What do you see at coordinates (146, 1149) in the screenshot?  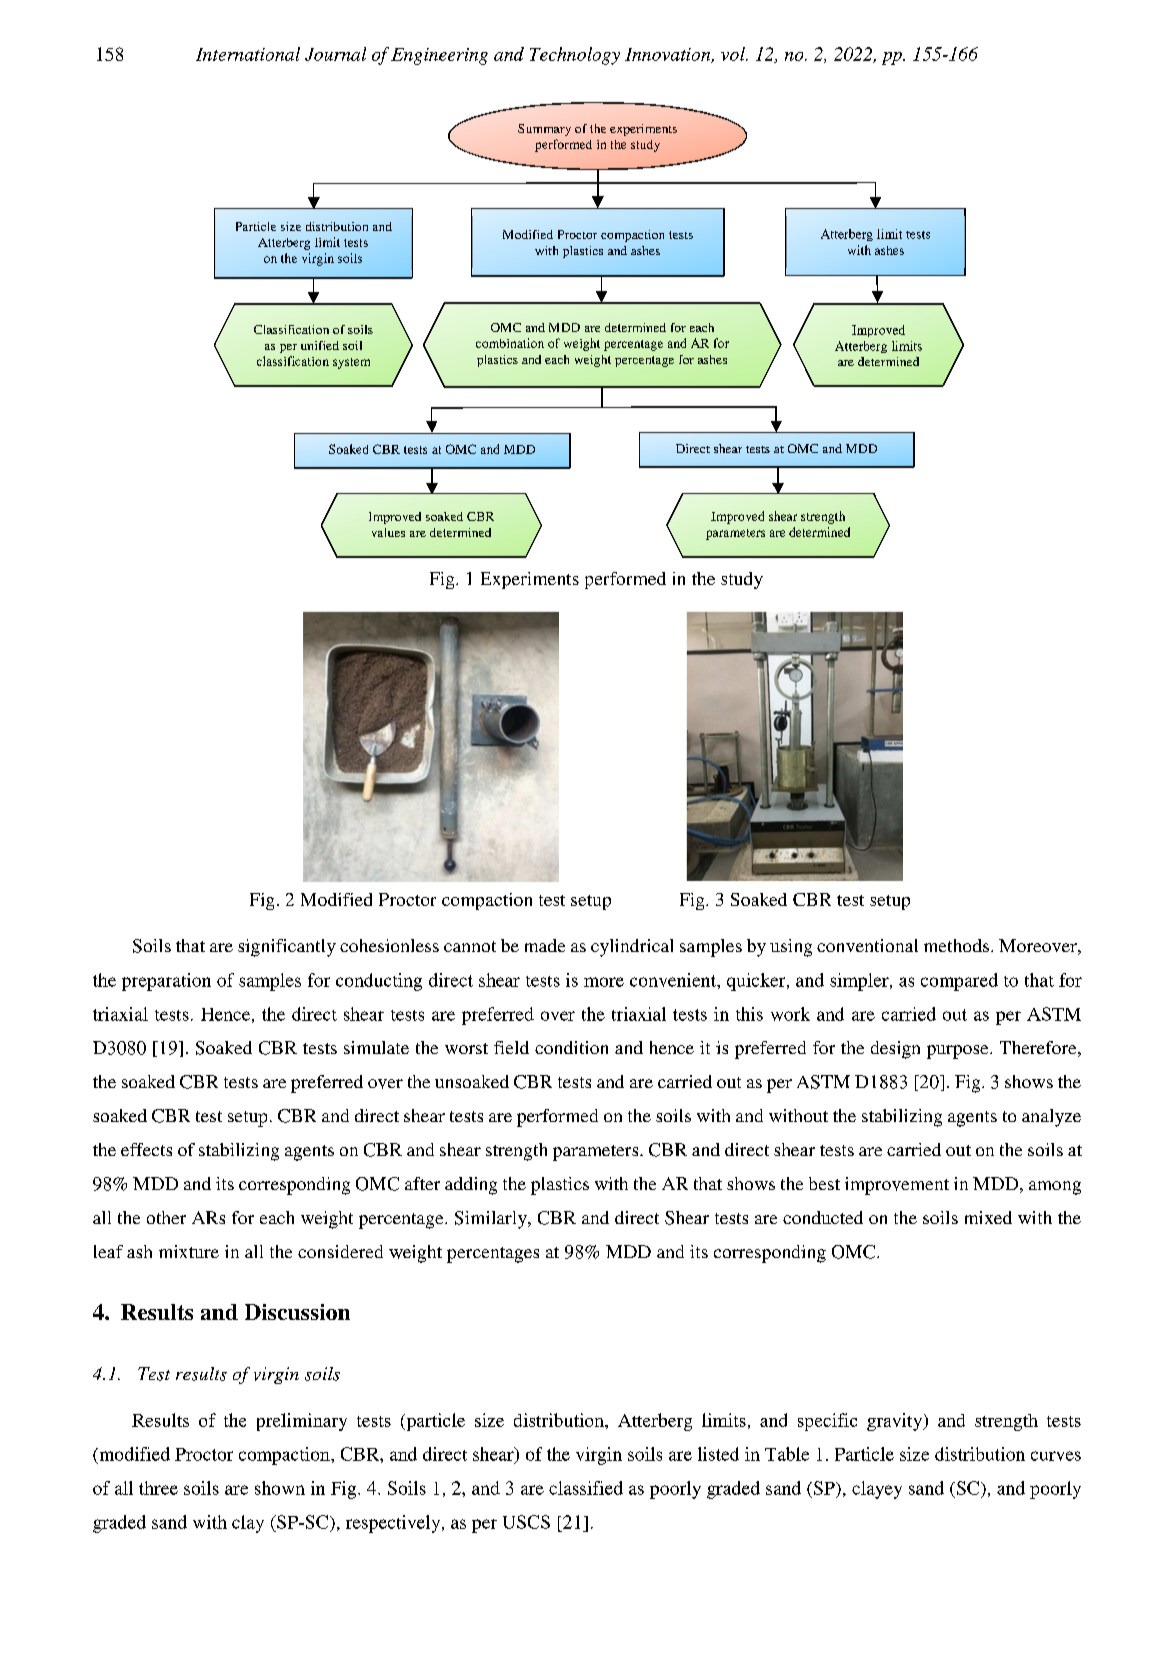 I see `effects` at bounding box center [146, 1149].
